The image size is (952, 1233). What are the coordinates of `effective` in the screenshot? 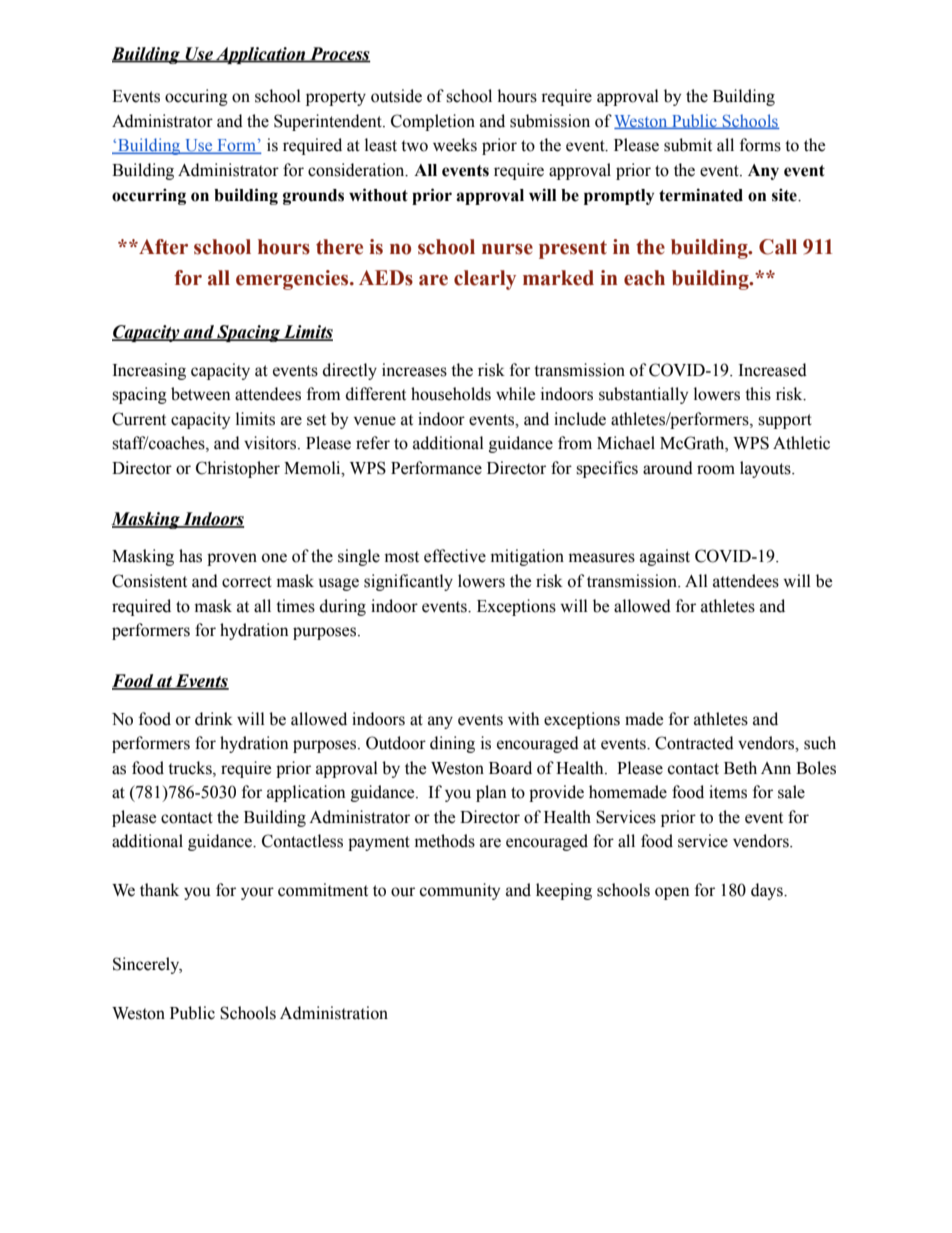 It's located at (455, 556).
